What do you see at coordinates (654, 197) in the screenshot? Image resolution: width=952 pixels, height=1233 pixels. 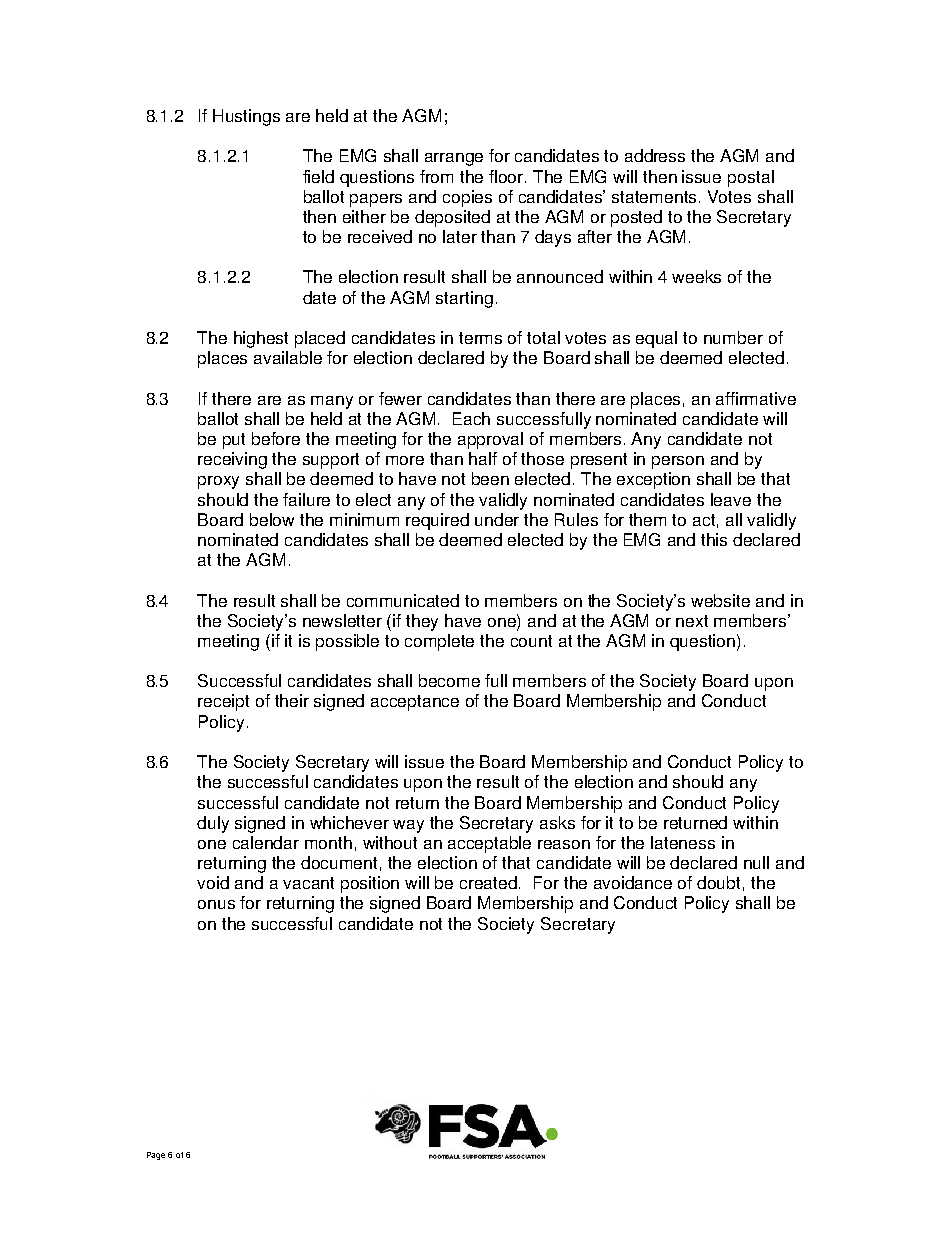 I see `statements` at bounding box center [654, 197].
